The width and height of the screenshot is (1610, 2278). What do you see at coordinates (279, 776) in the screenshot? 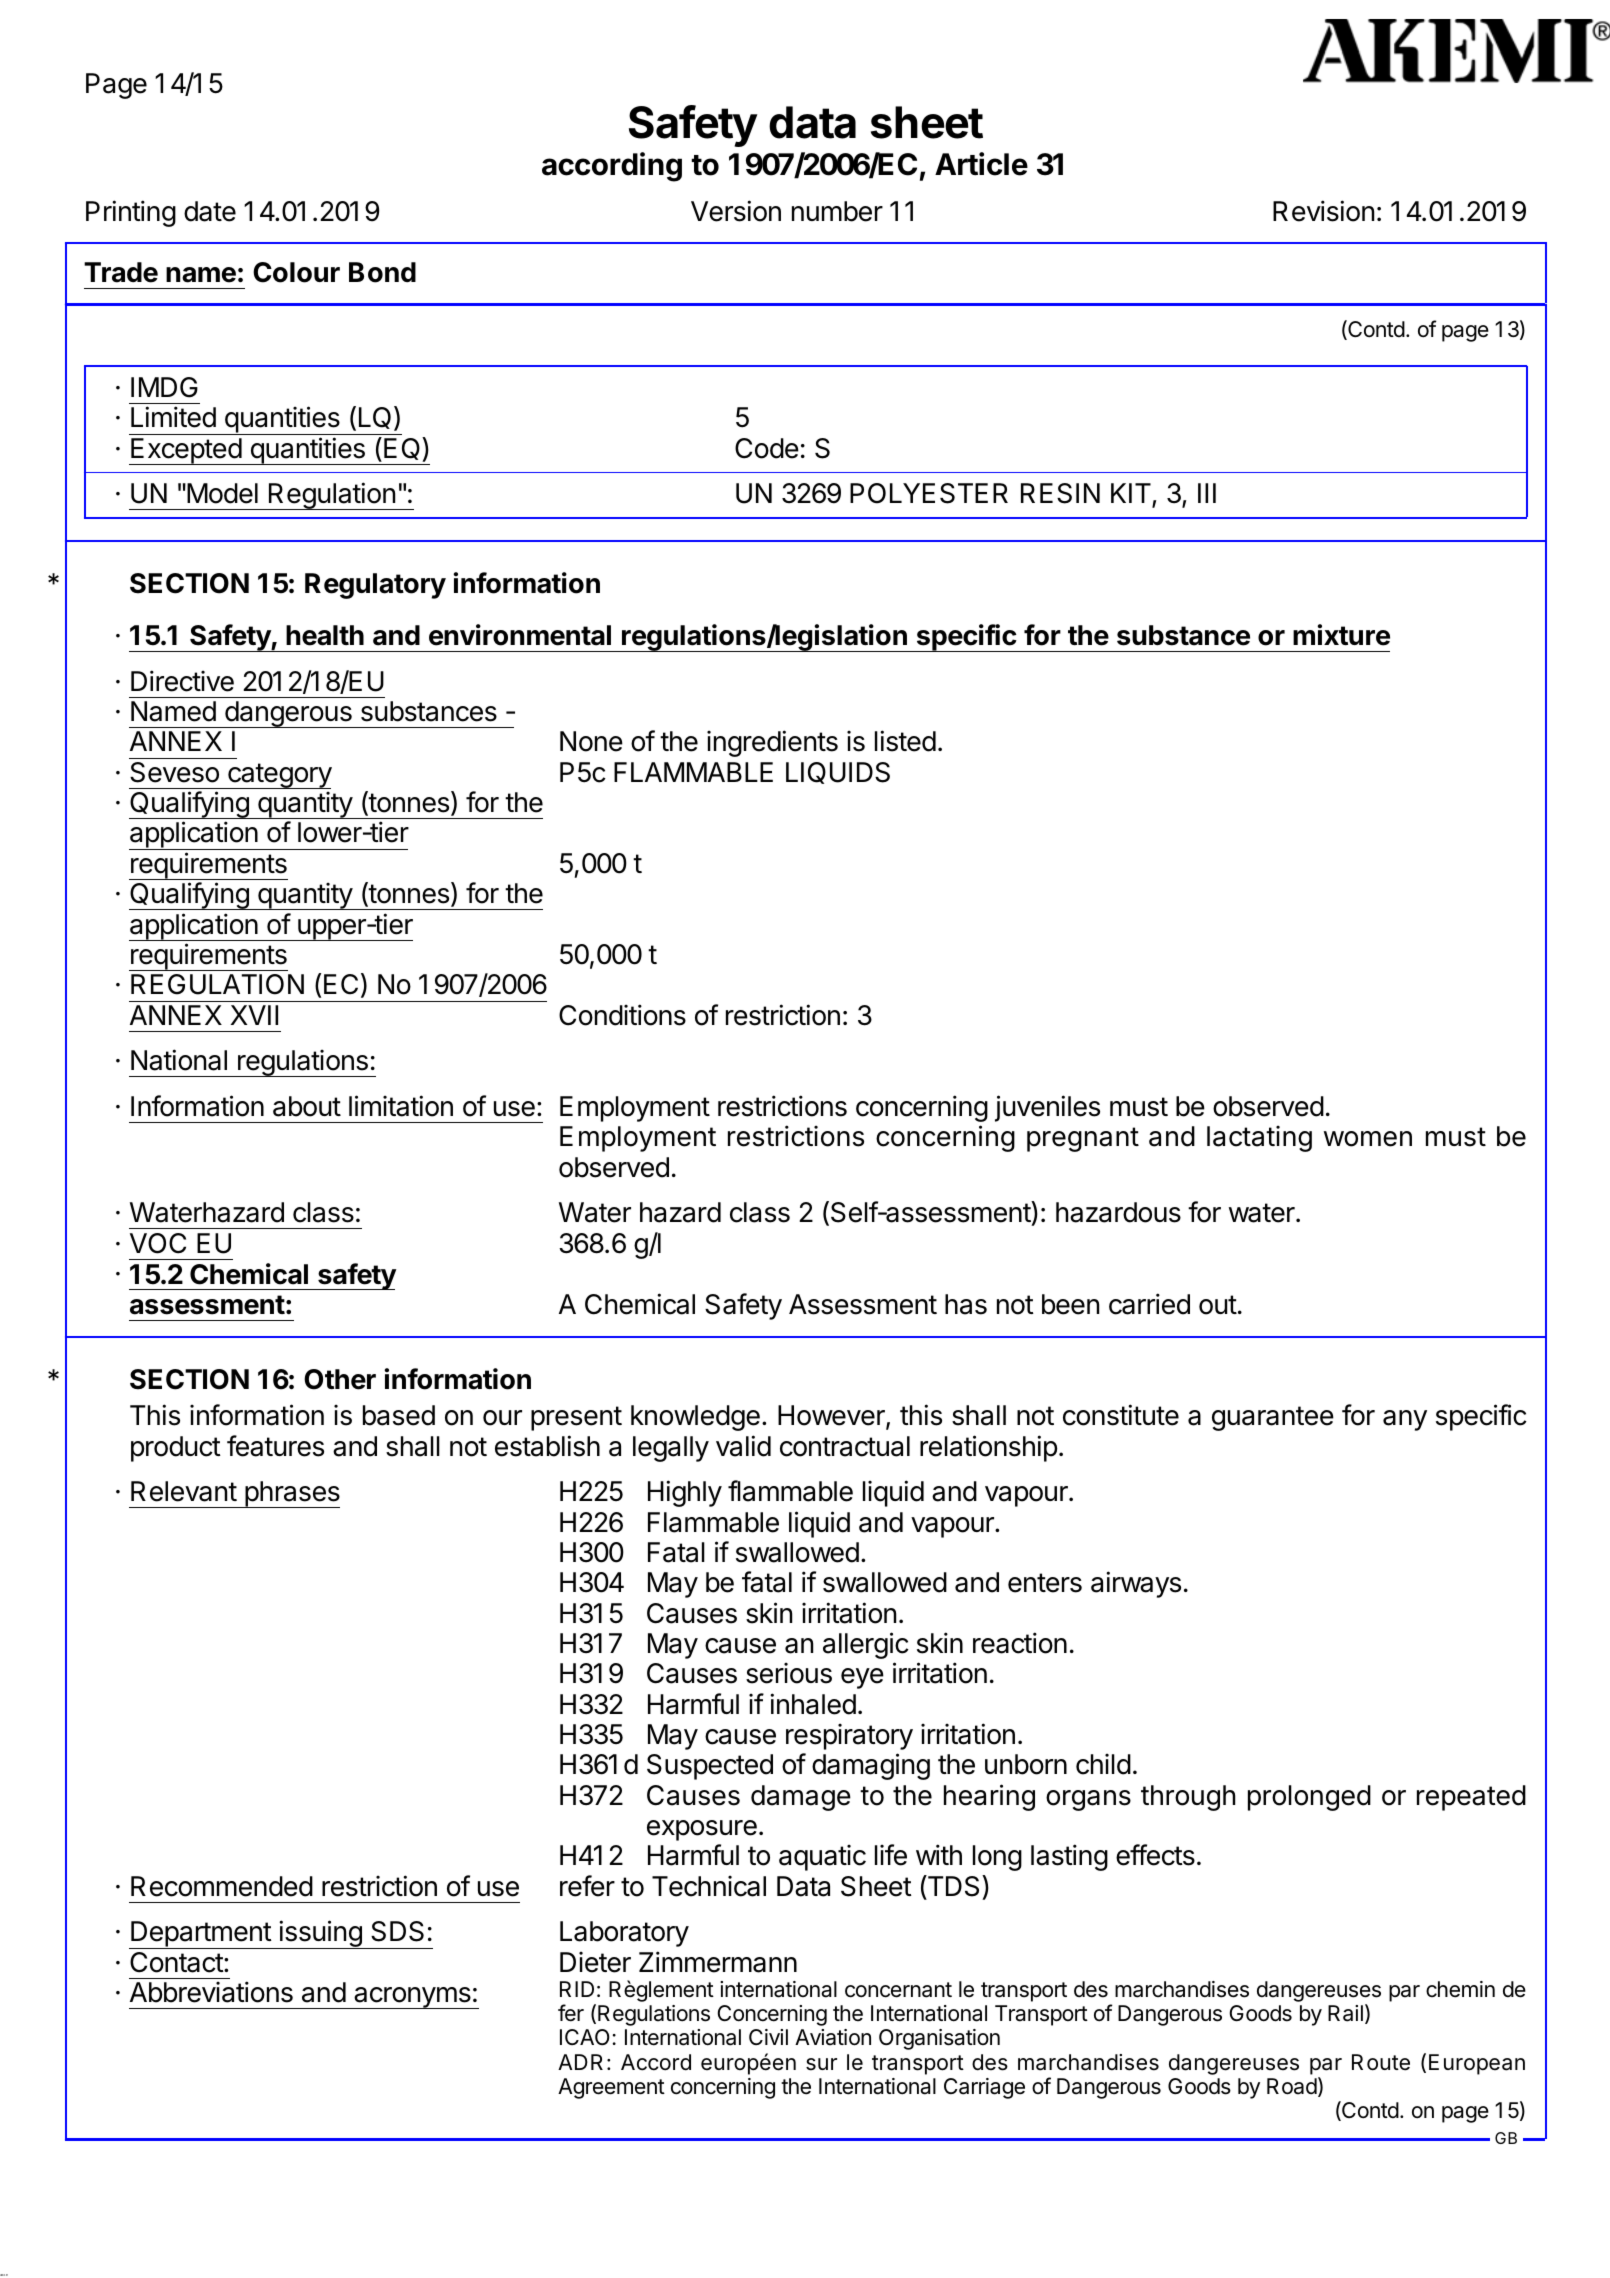
I see `category` at bounding box center [279, 776].
